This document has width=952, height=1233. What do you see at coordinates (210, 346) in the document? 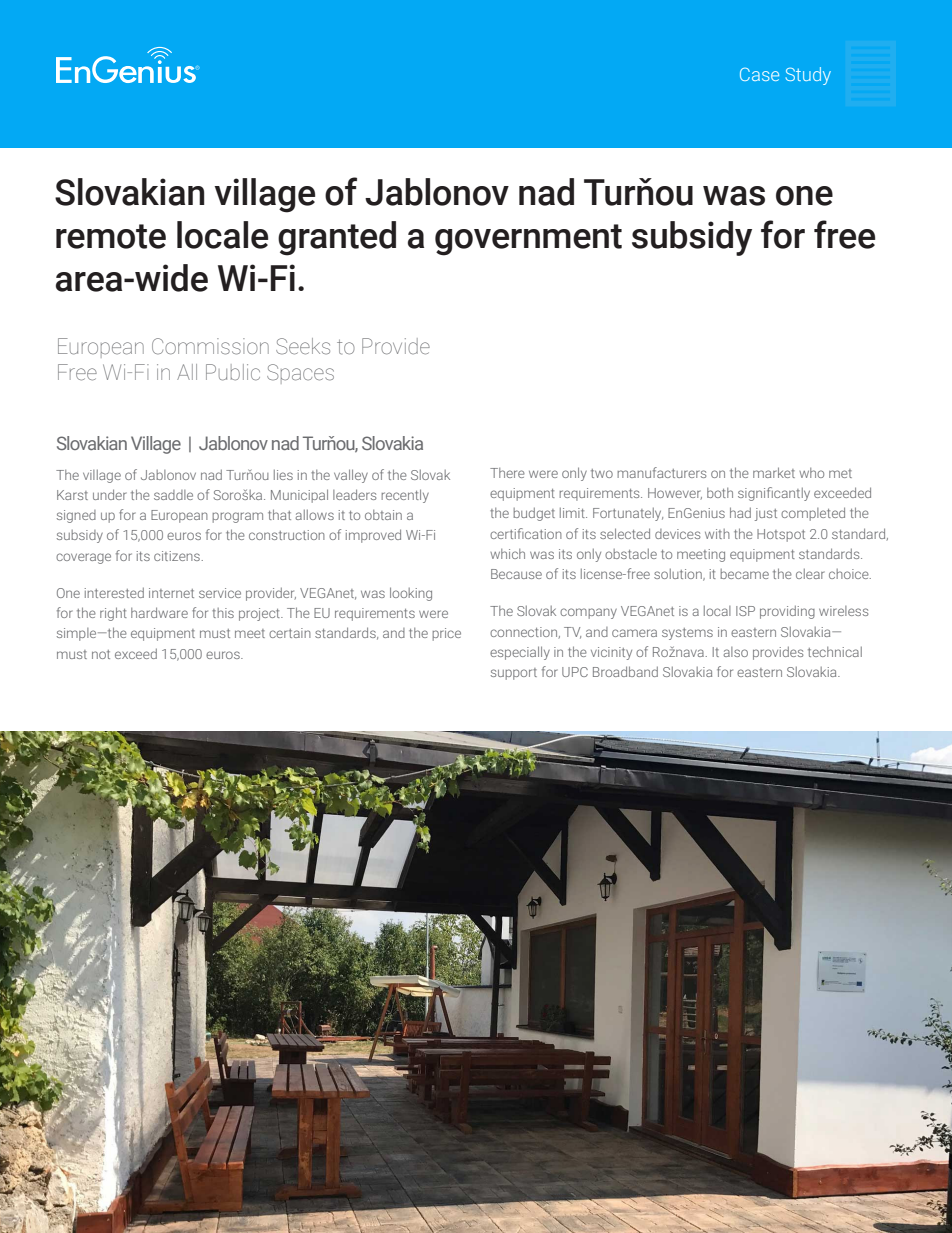
I see `Commission` at bounding box center [210, 346].
